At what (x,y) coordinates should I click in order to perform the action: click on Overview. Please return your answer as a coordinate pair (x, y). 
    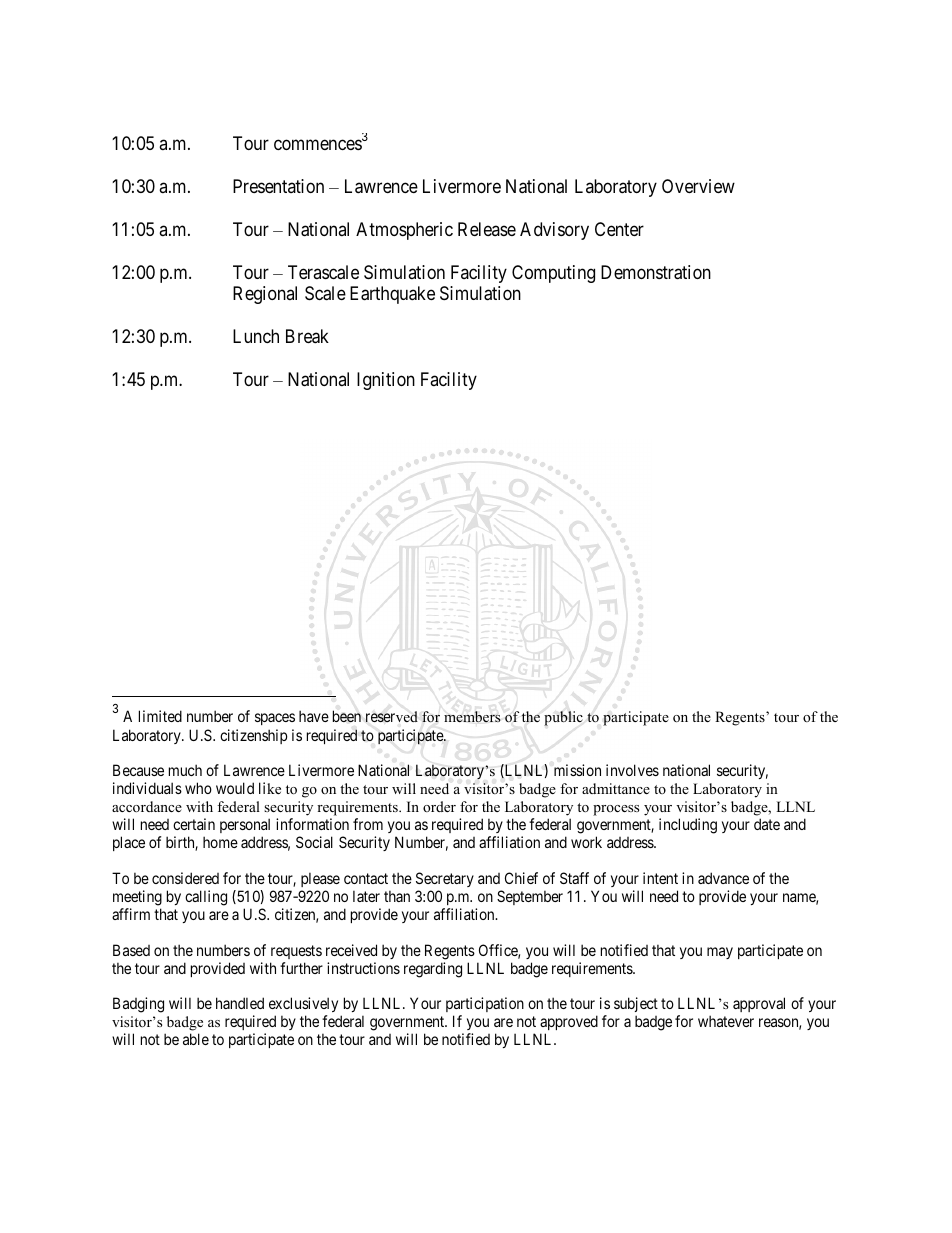
    Looking at the image, I should click on (698, 186).
